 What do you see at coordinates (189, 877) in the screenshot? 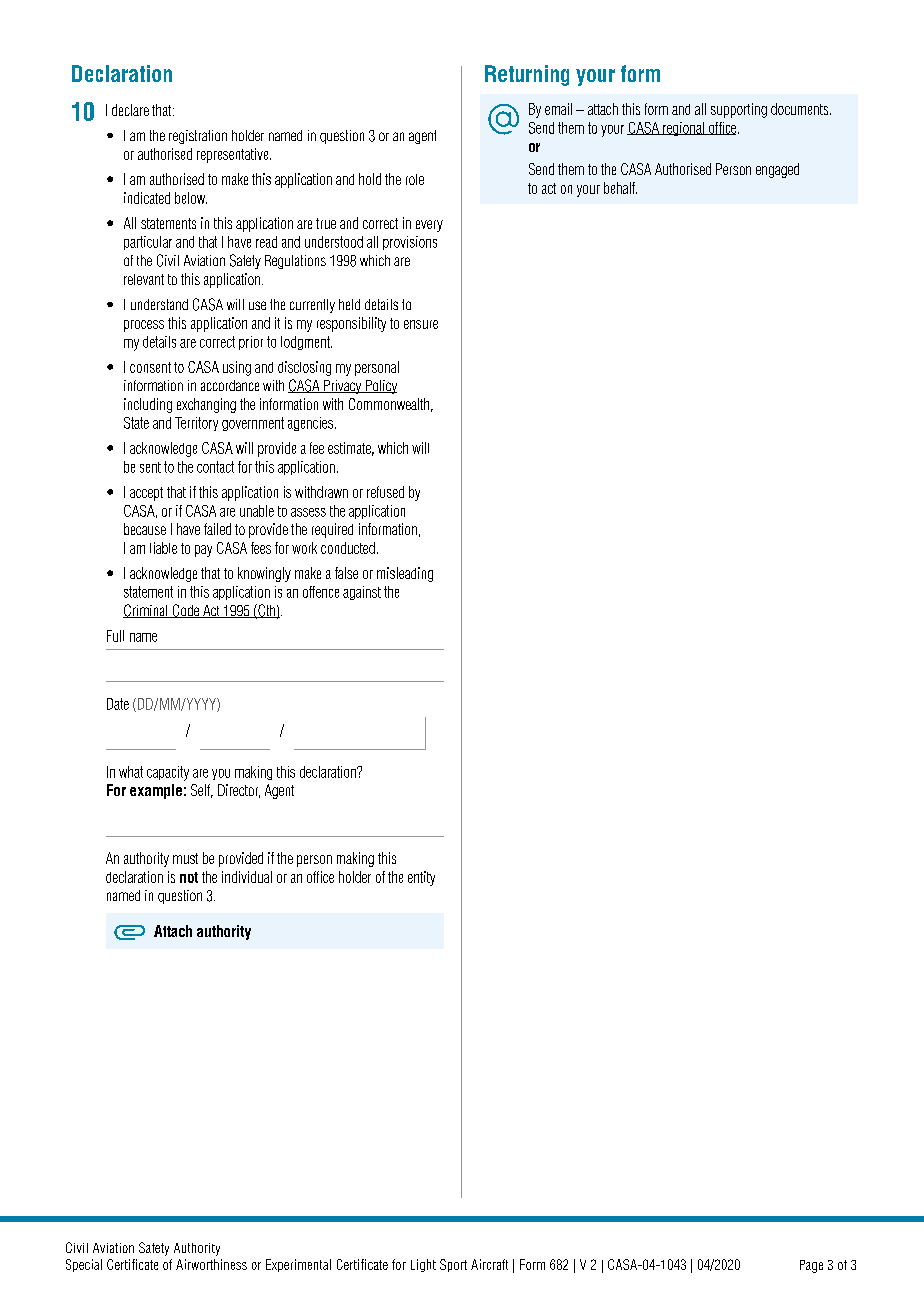
I see `not` at bounding box center [189, 877].
